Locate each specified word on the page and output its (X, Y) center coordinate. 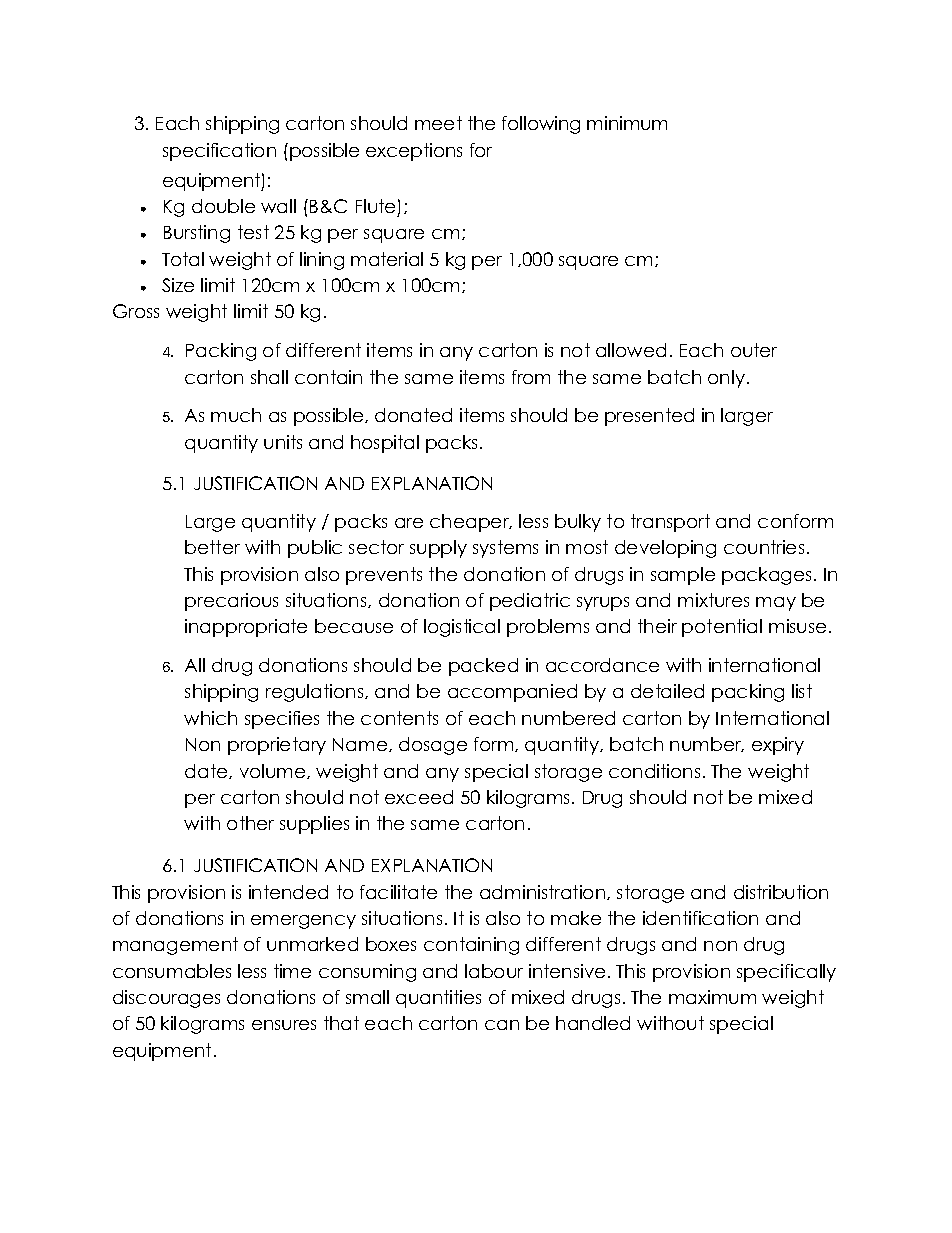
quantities (438, 999)
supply (438, 549)
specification (219, 152)
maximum (712, 997)
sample (683, 576)
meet (438, 123)
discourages (166, 999)
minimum (627, 123)
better (212, 547)
